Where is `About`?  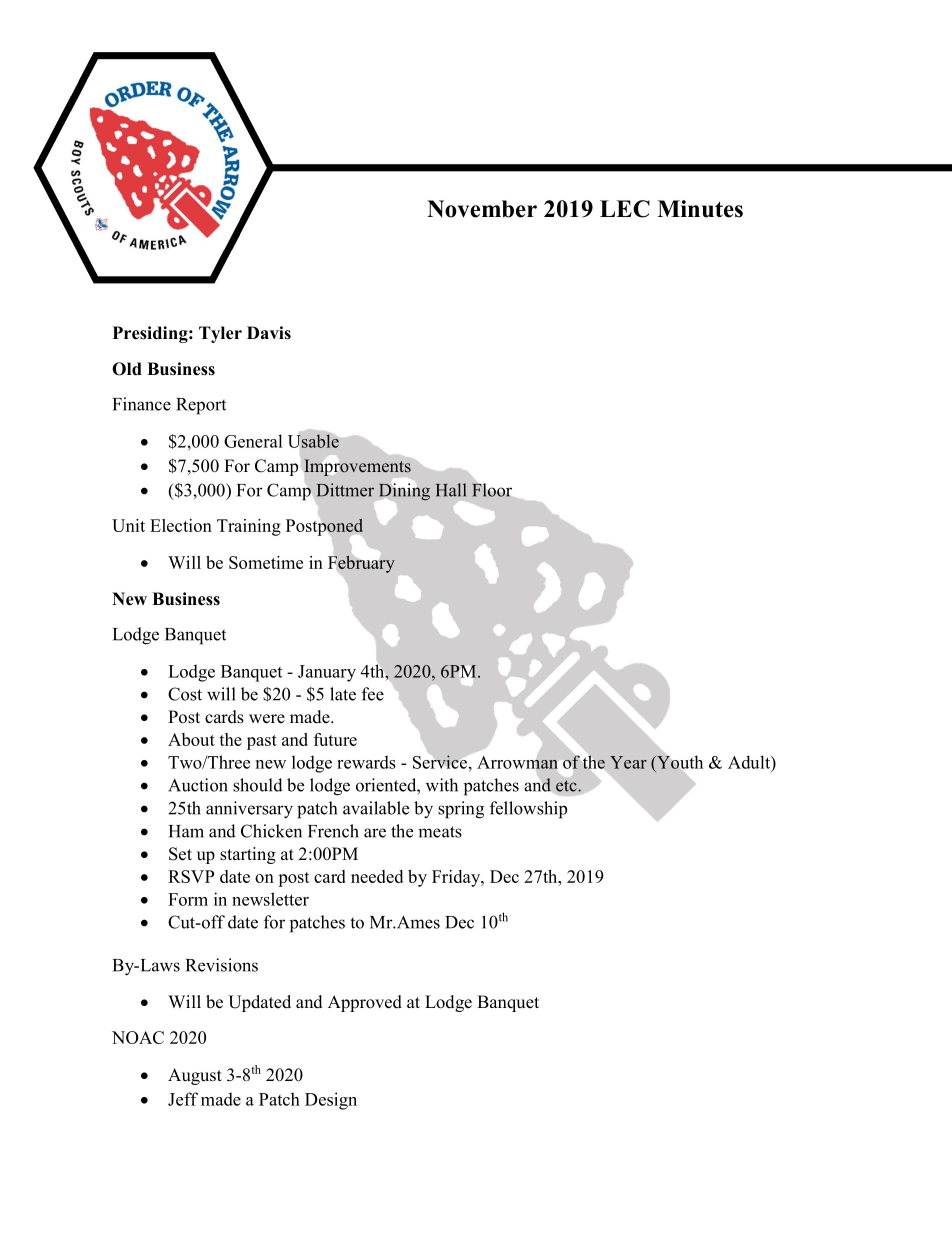
About is located at coordinates (191, 739).
